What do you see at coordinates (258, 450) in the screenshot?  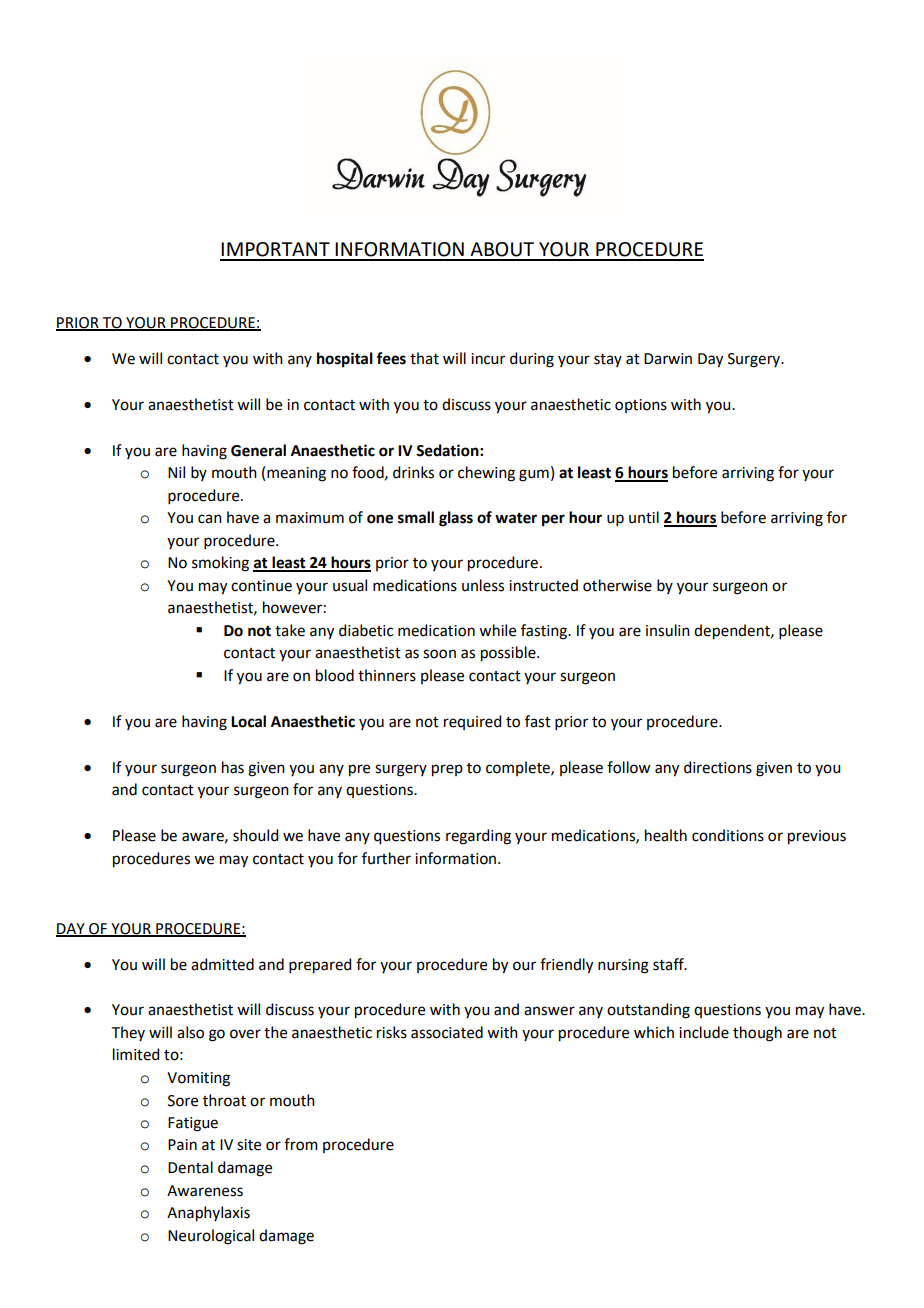 I see `General` at bounding box center [258, 450].
